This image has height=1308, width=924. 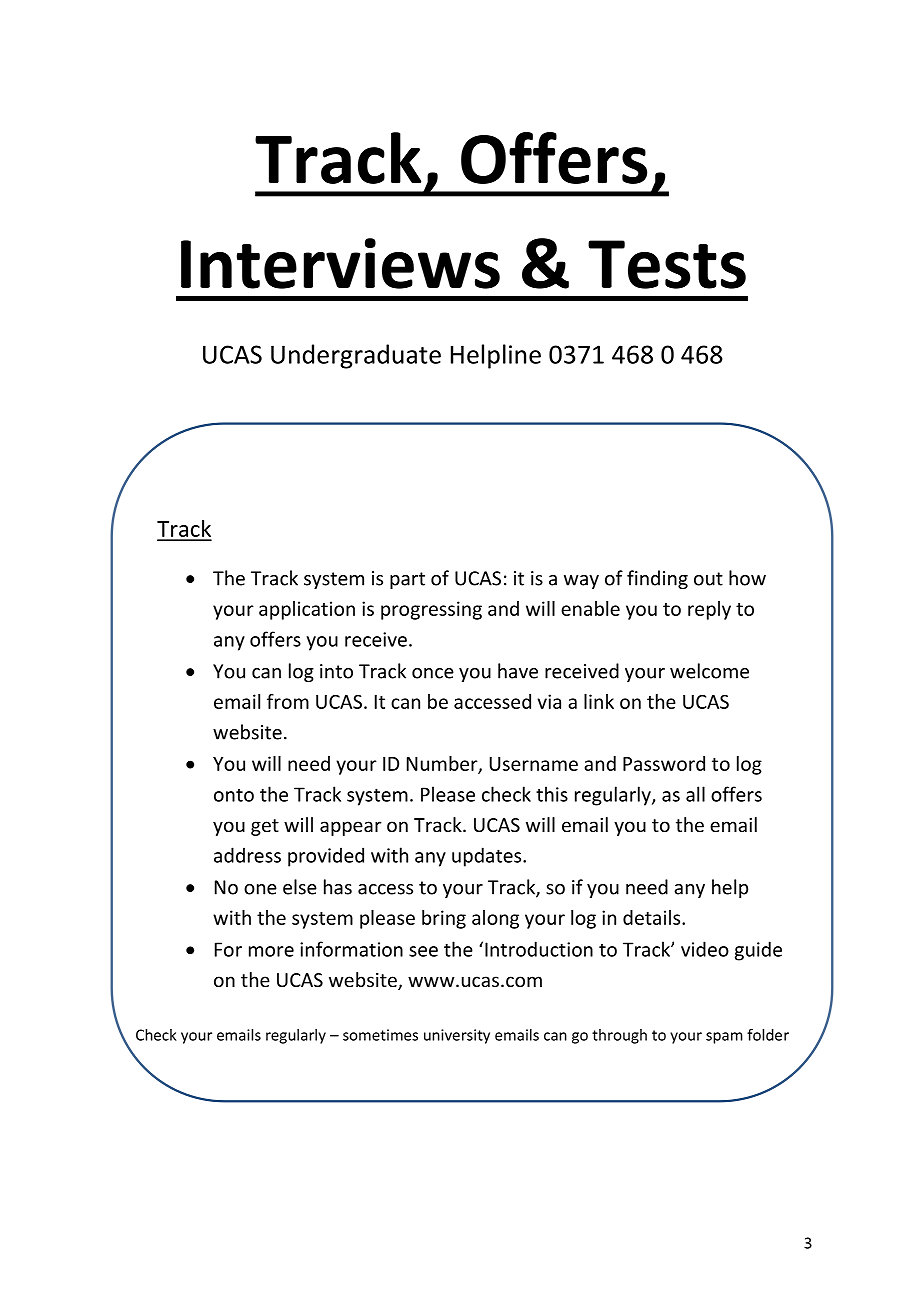 I want to click on Undergraduate, so click(x=356, y=356).
